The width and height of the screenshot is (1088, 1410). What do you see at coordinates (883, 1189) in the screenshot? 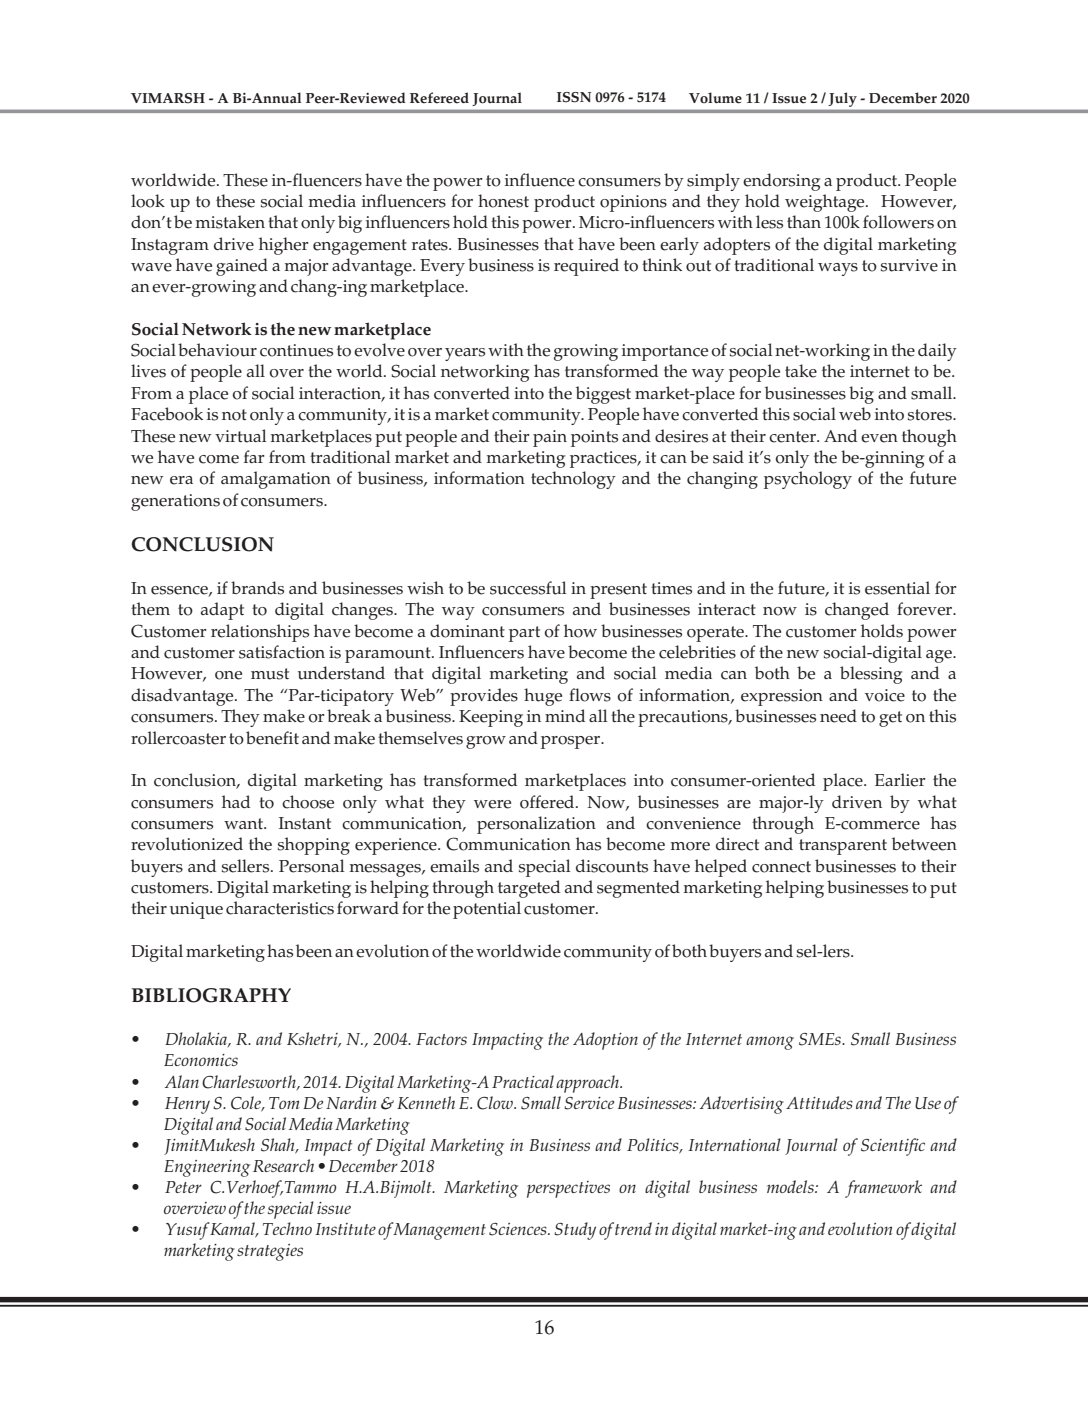
I see `framework` at bounding box center [883, 1189].
